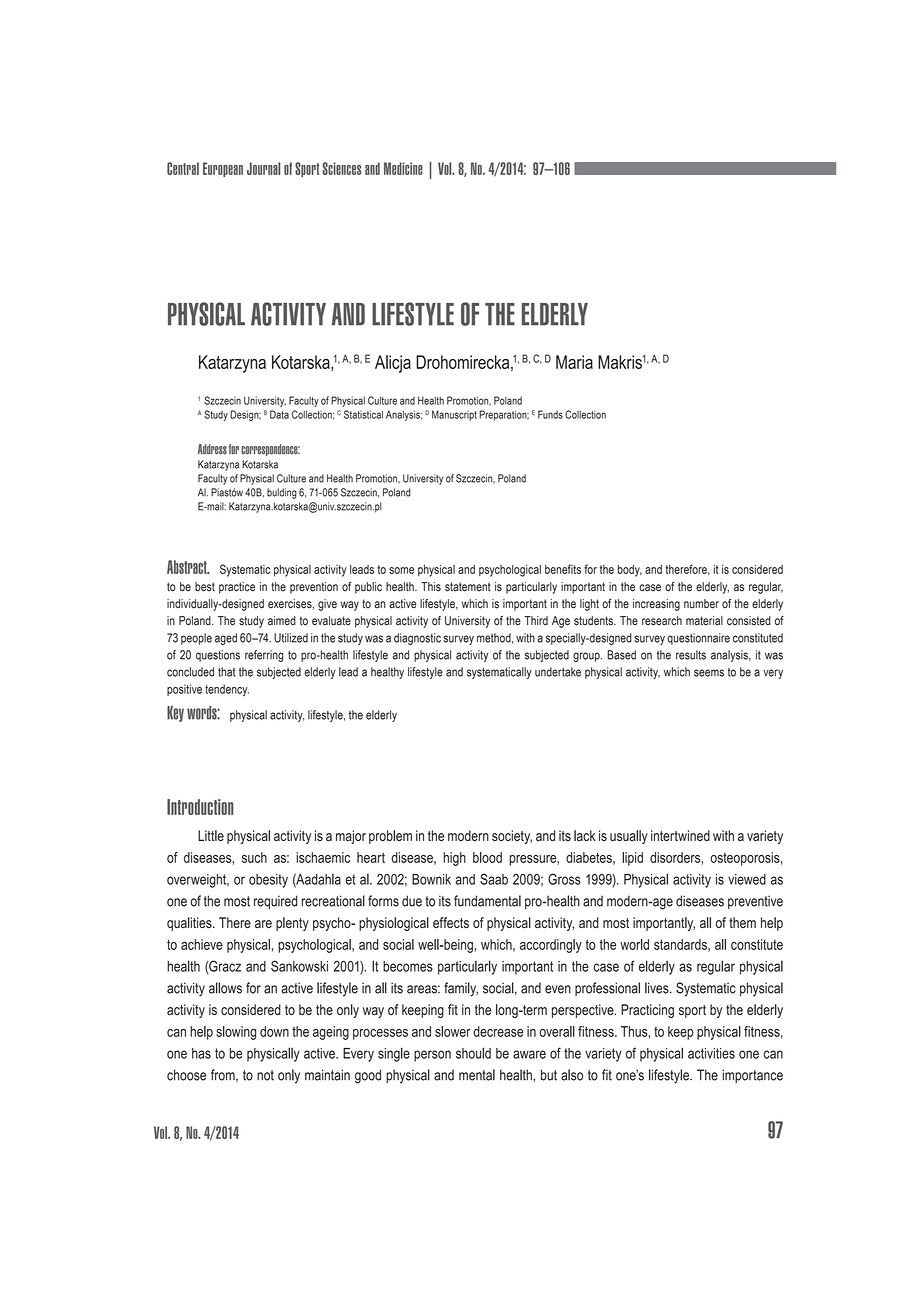 The width and height of the page is (924, 1308). What do you see at coordinates (512, 837) in the page?
I see `society` at bounding box center [512, 837].
